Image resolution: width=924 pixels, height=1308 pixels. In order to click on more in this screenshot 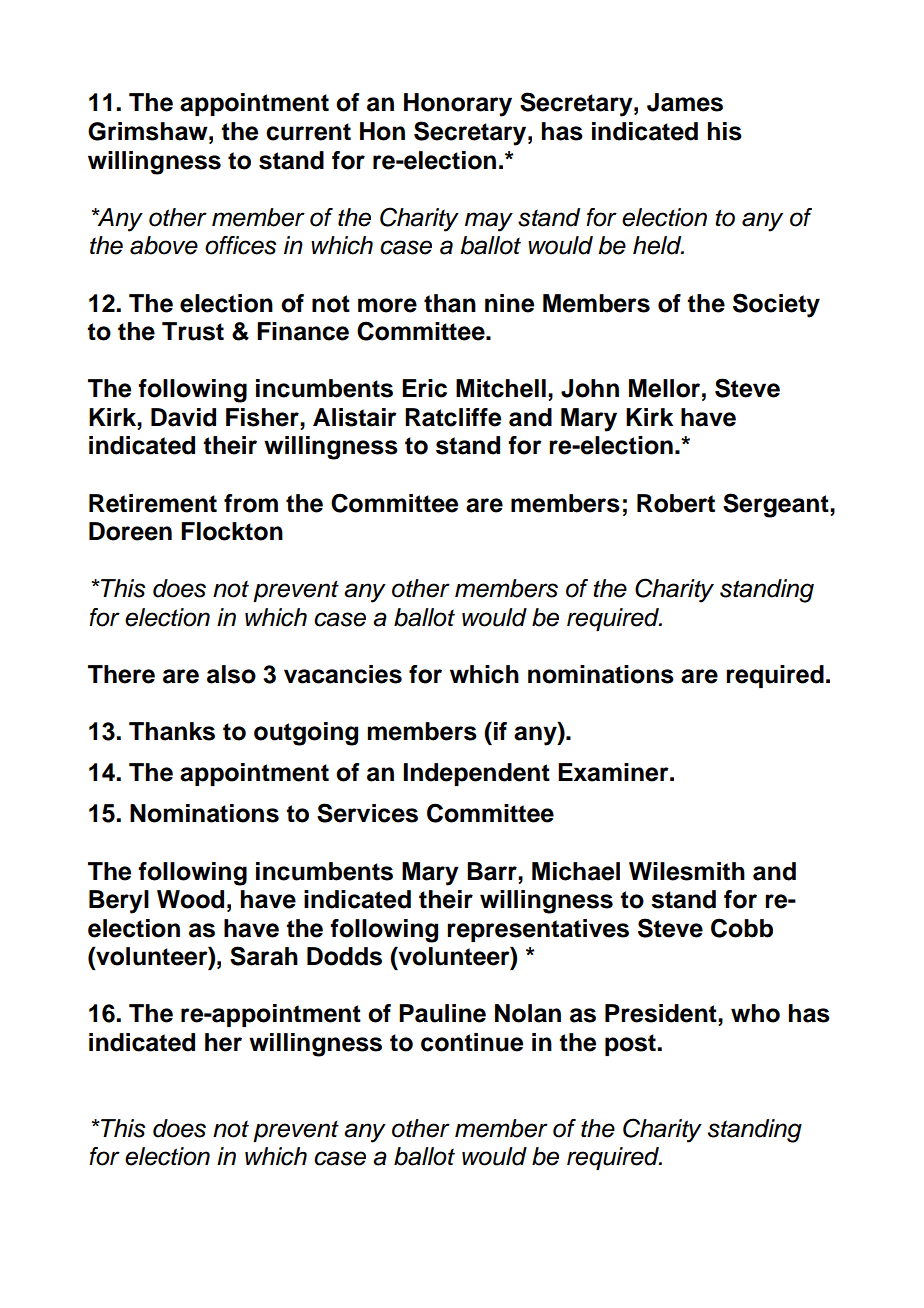, I will do `click(387, 305)`.
